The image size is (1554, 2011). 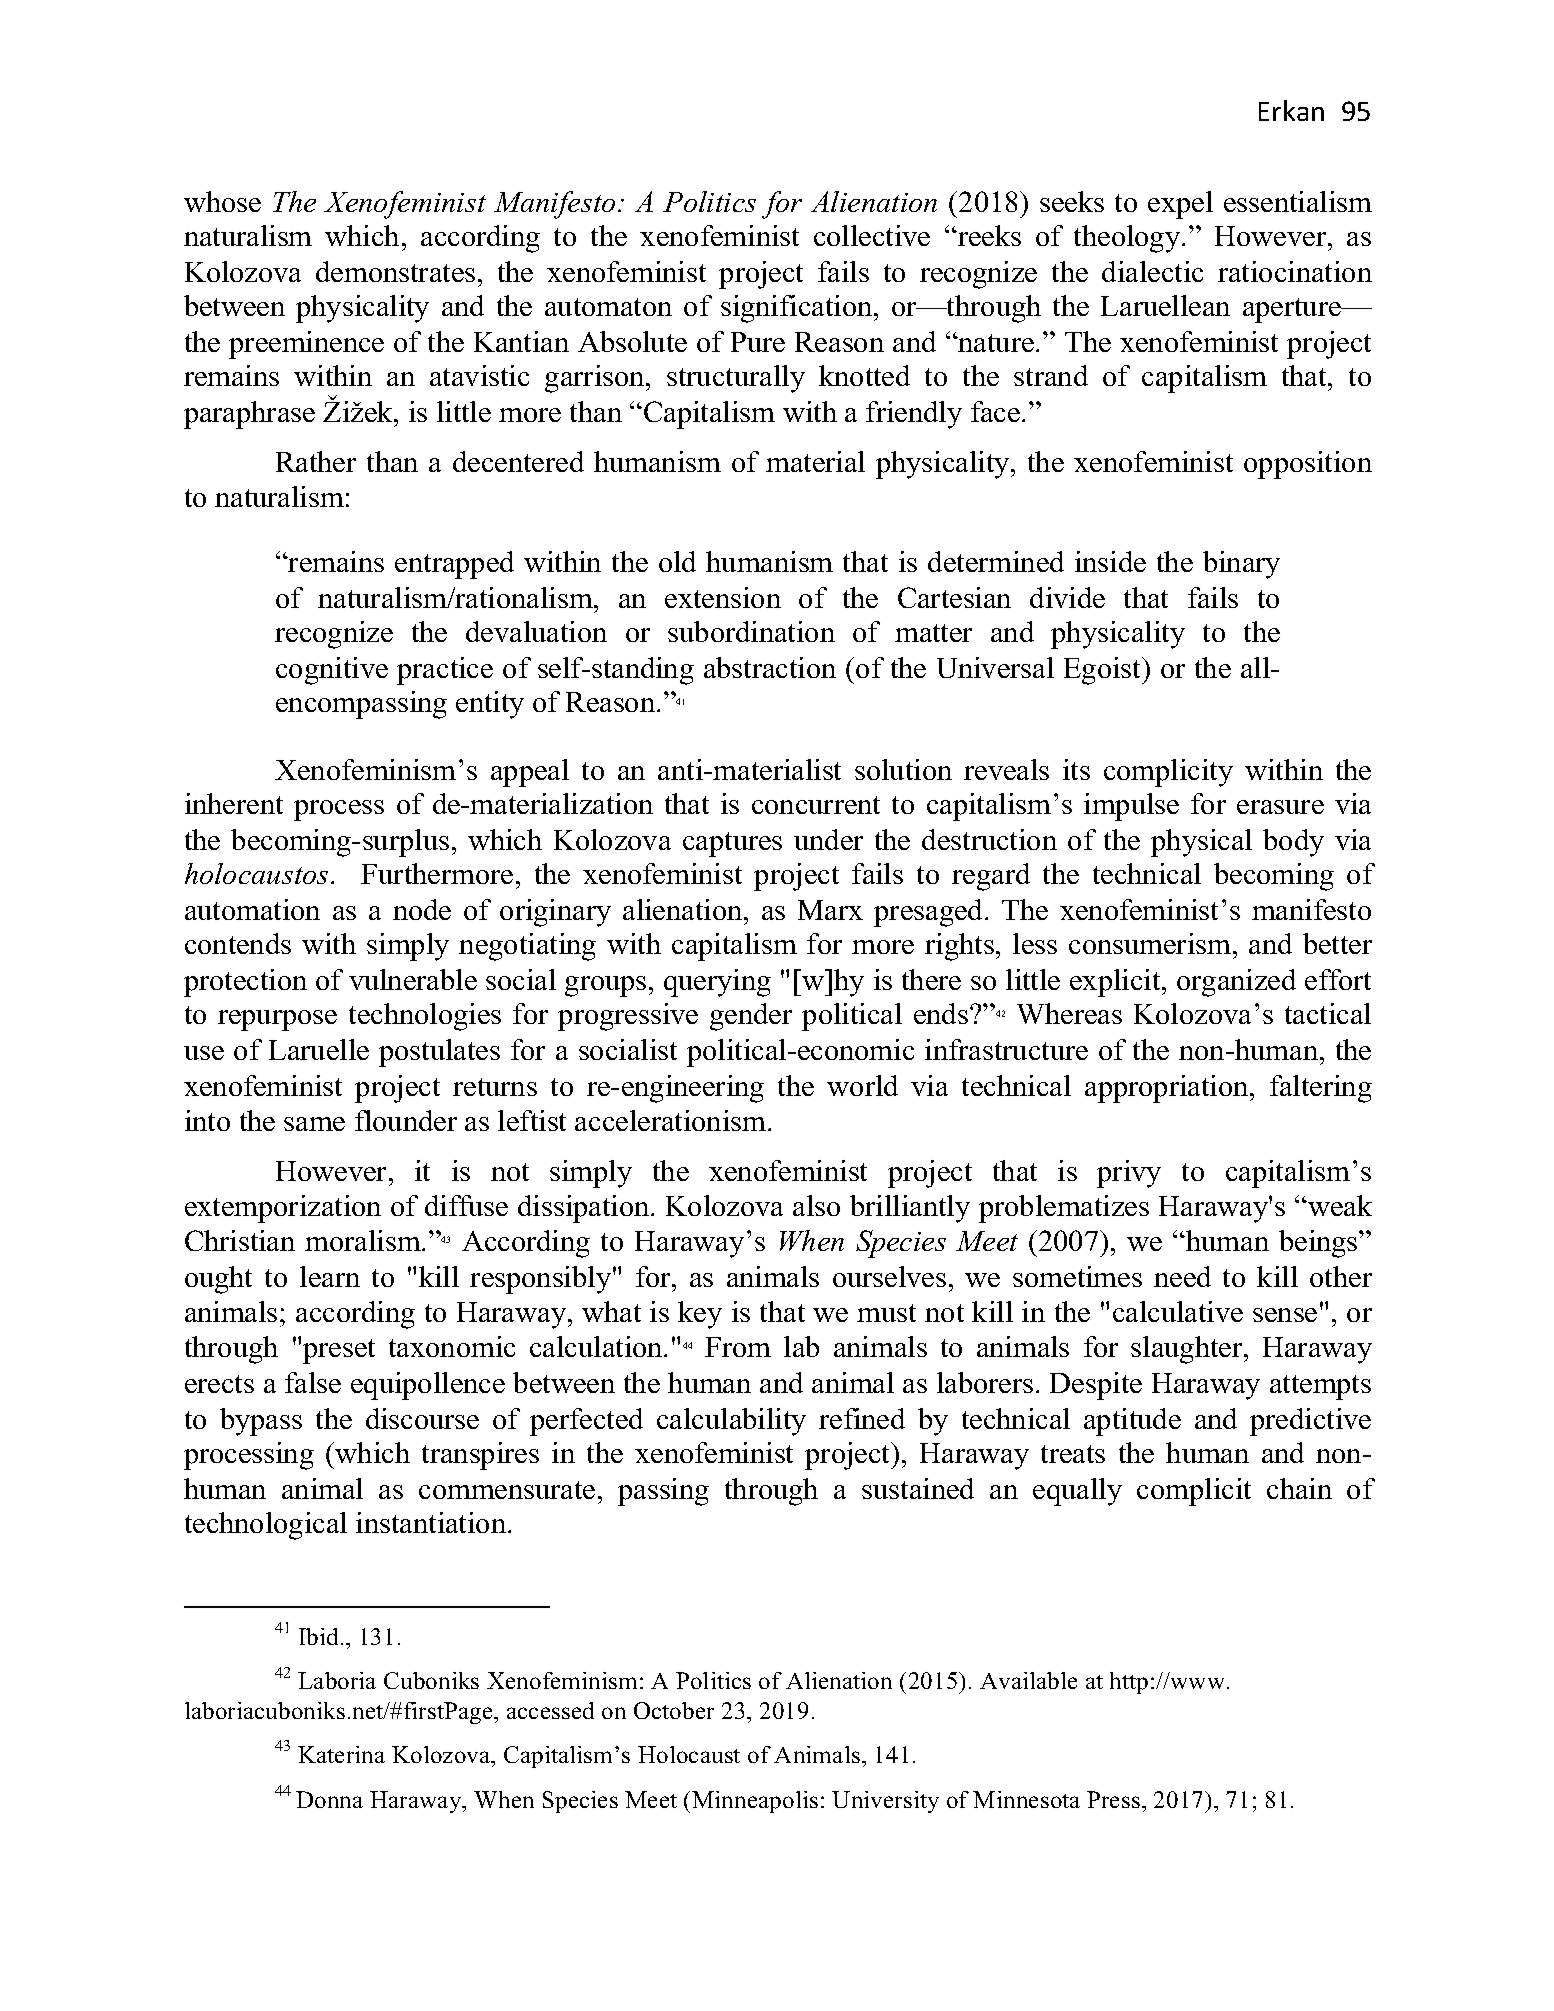 What do you see at coordinates (798, 309) in the screenshot?
I see `signification` at bounding box center [798, 309].
